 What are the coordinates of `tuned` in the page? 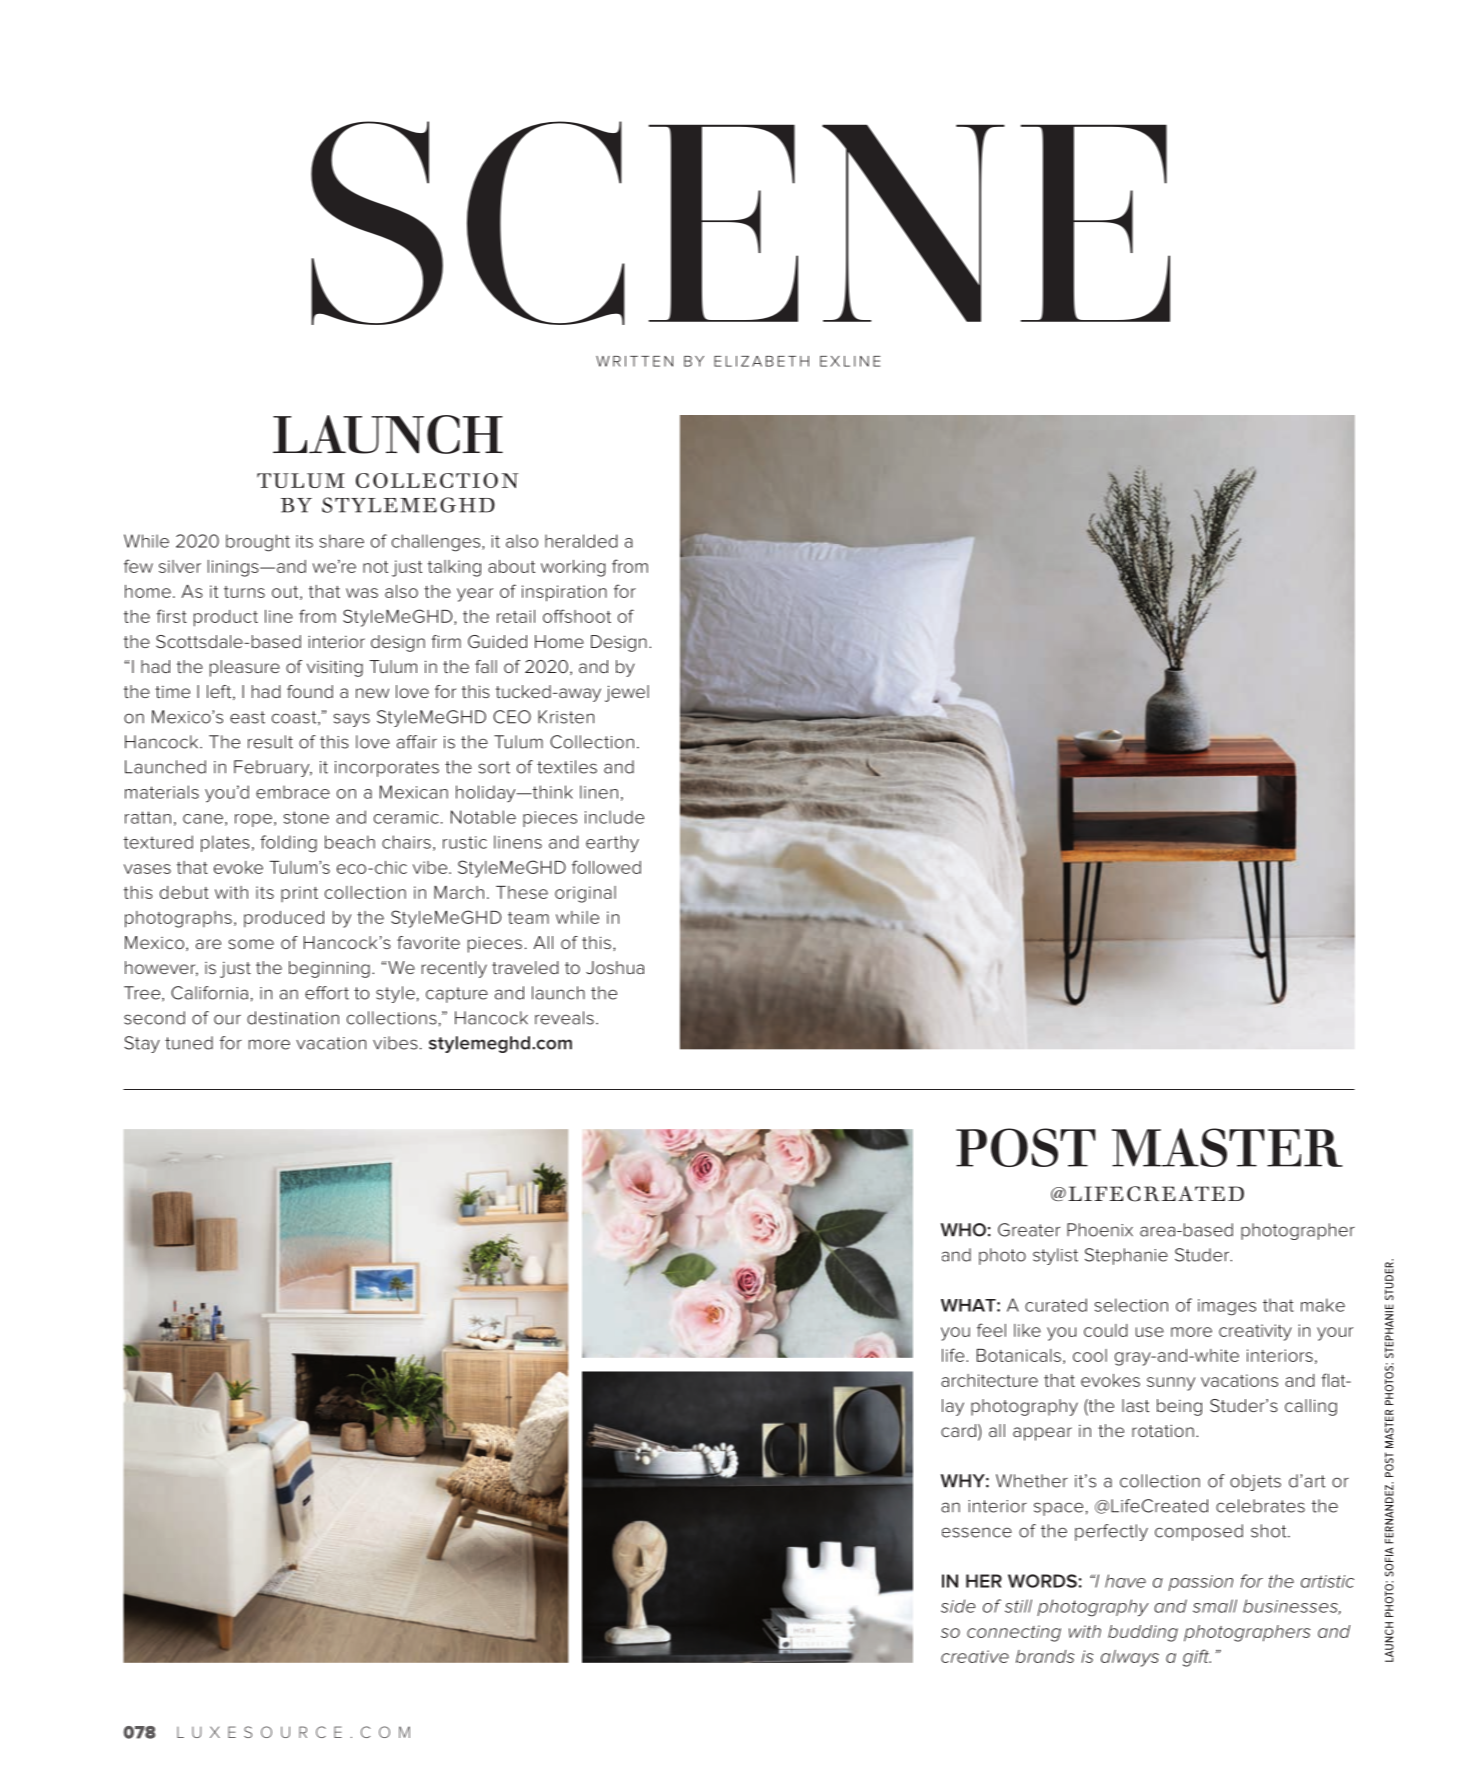 It's located at (189, 1043).
